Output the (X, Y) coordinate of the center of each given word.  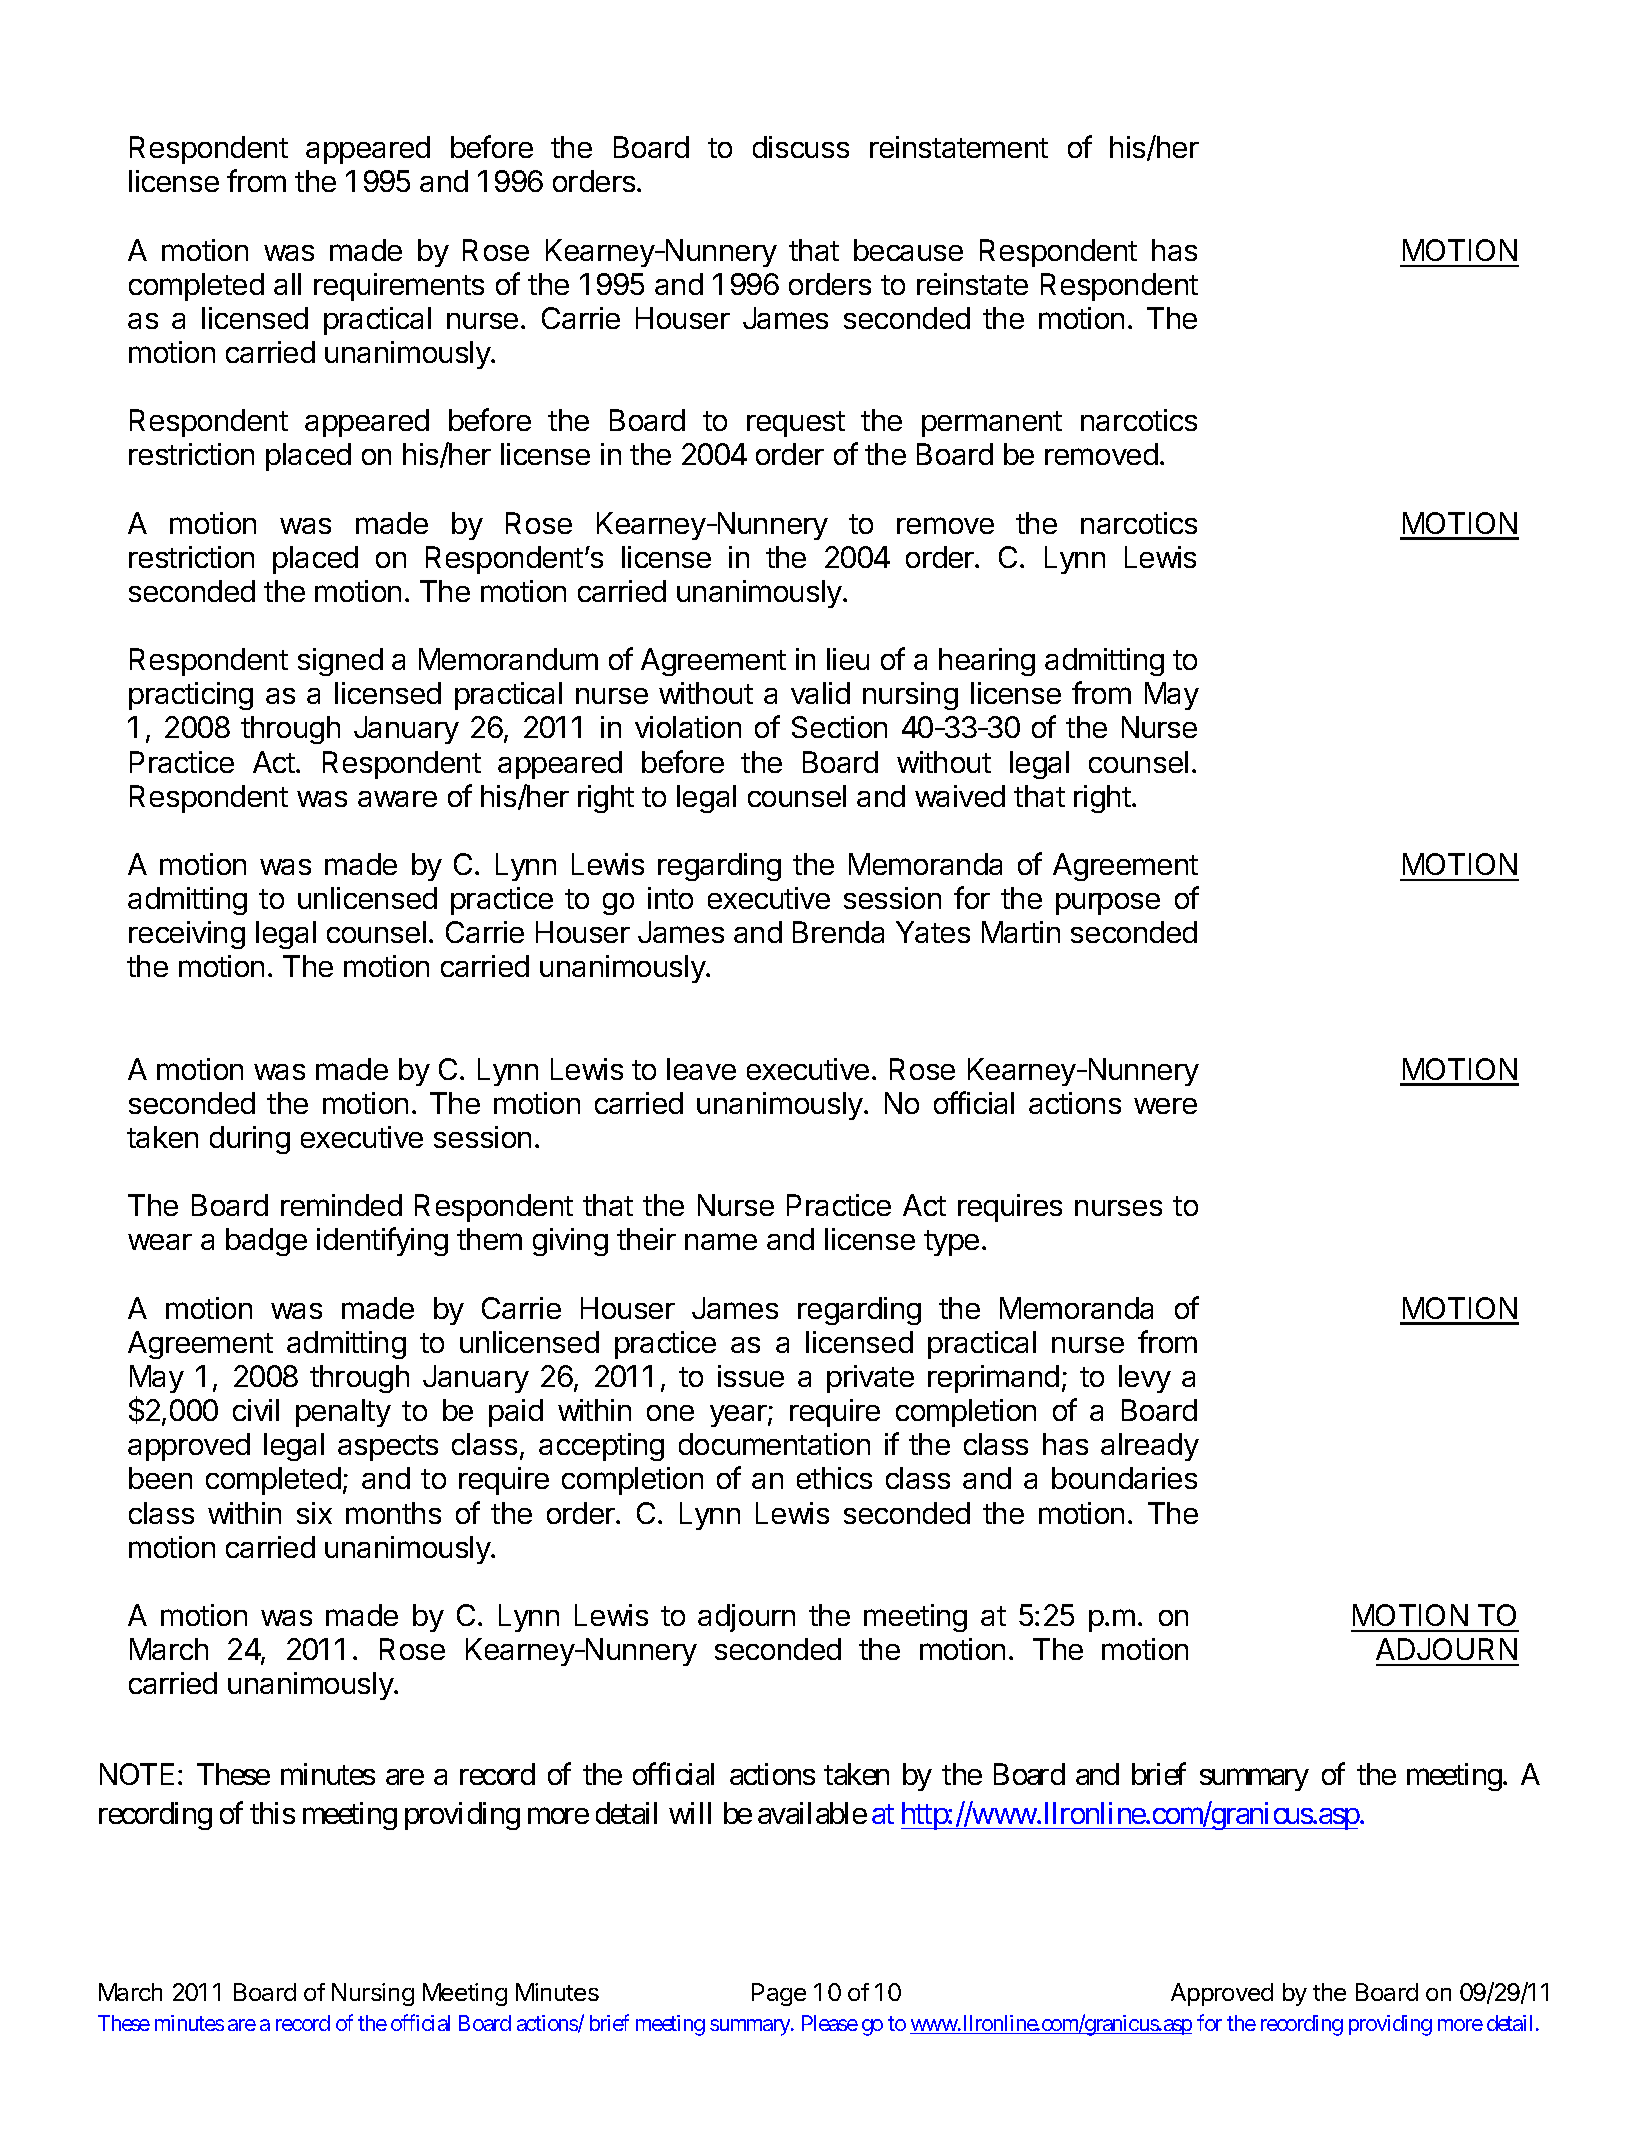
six (314, 1513)
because (908, 250)
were (1165, 1106)
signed (340, 662)
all (287, 284)
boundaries (1124, 1478)
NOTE (139, 1774)
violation (688, 727)
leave (701, 1069)
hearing (987, 662)
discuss (801, 147)
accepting (601, 1447)
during (250, 1140)
